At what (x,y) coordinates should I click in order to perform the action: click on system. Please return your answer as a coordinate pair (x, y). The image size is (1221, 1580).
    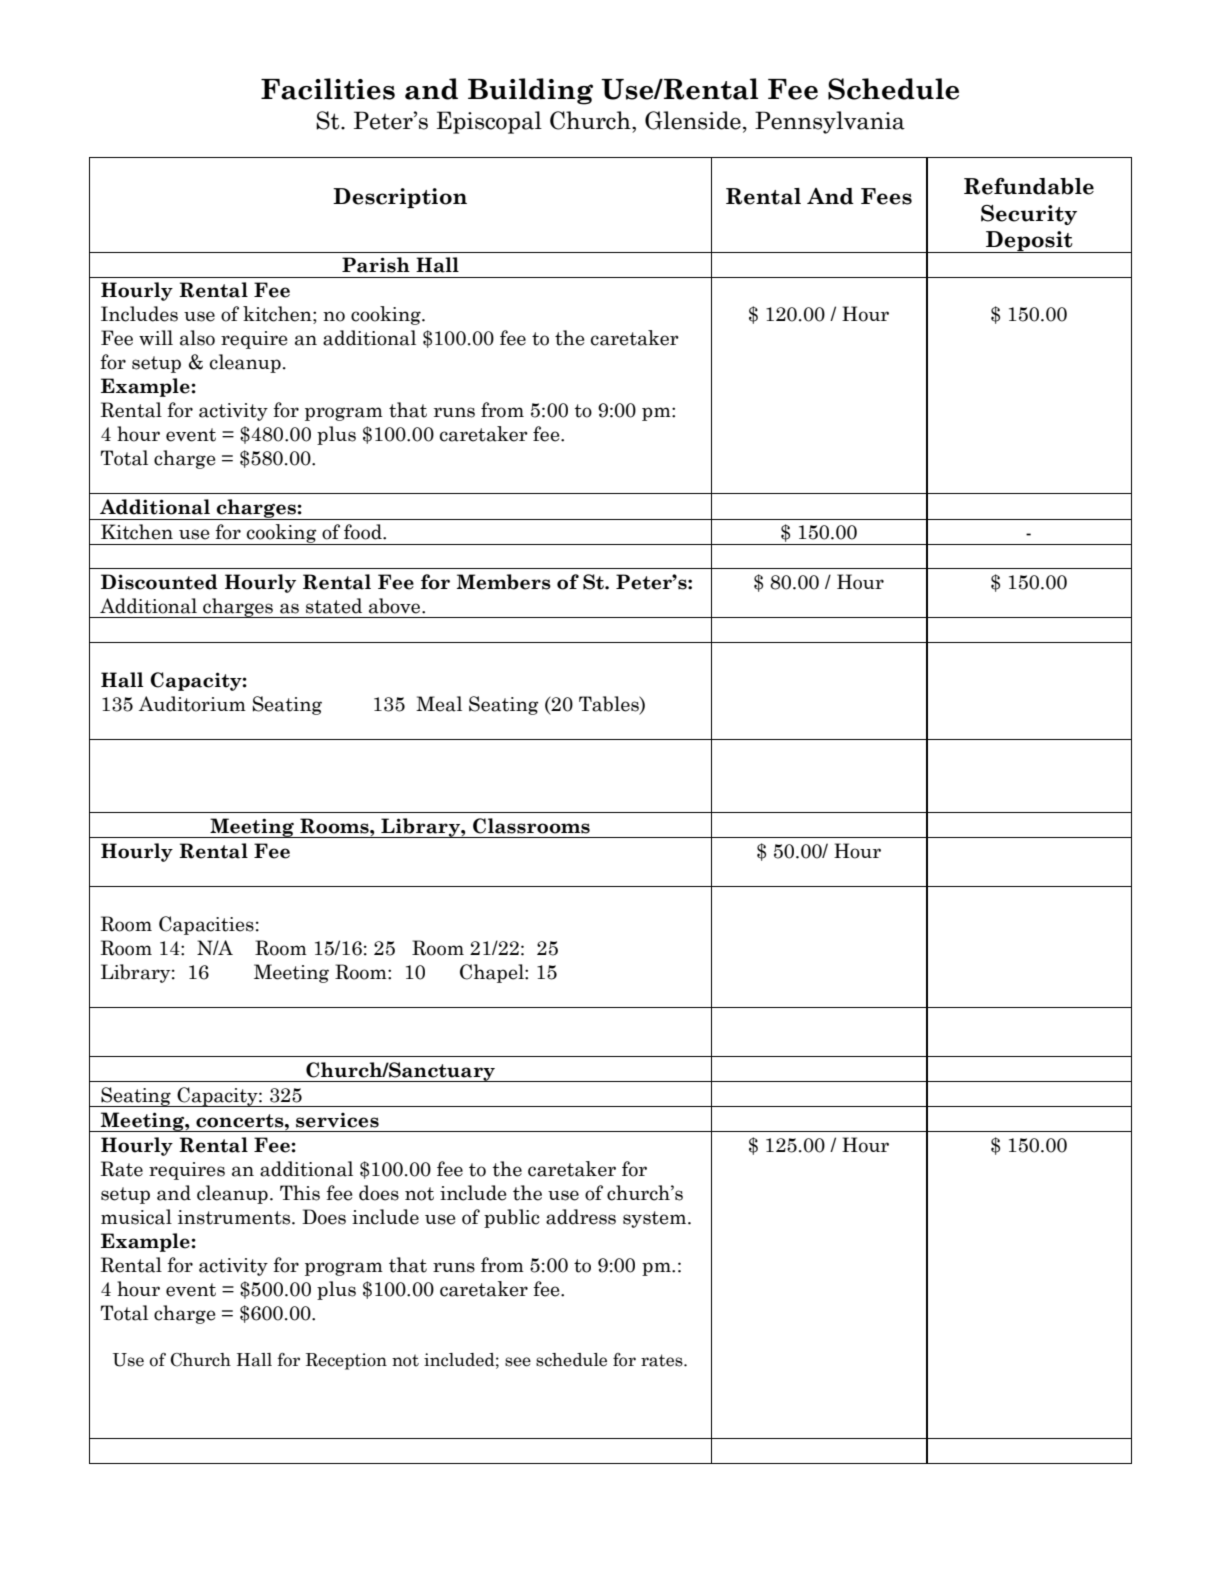
    Looking at the image, I should click on (656, 1219).
